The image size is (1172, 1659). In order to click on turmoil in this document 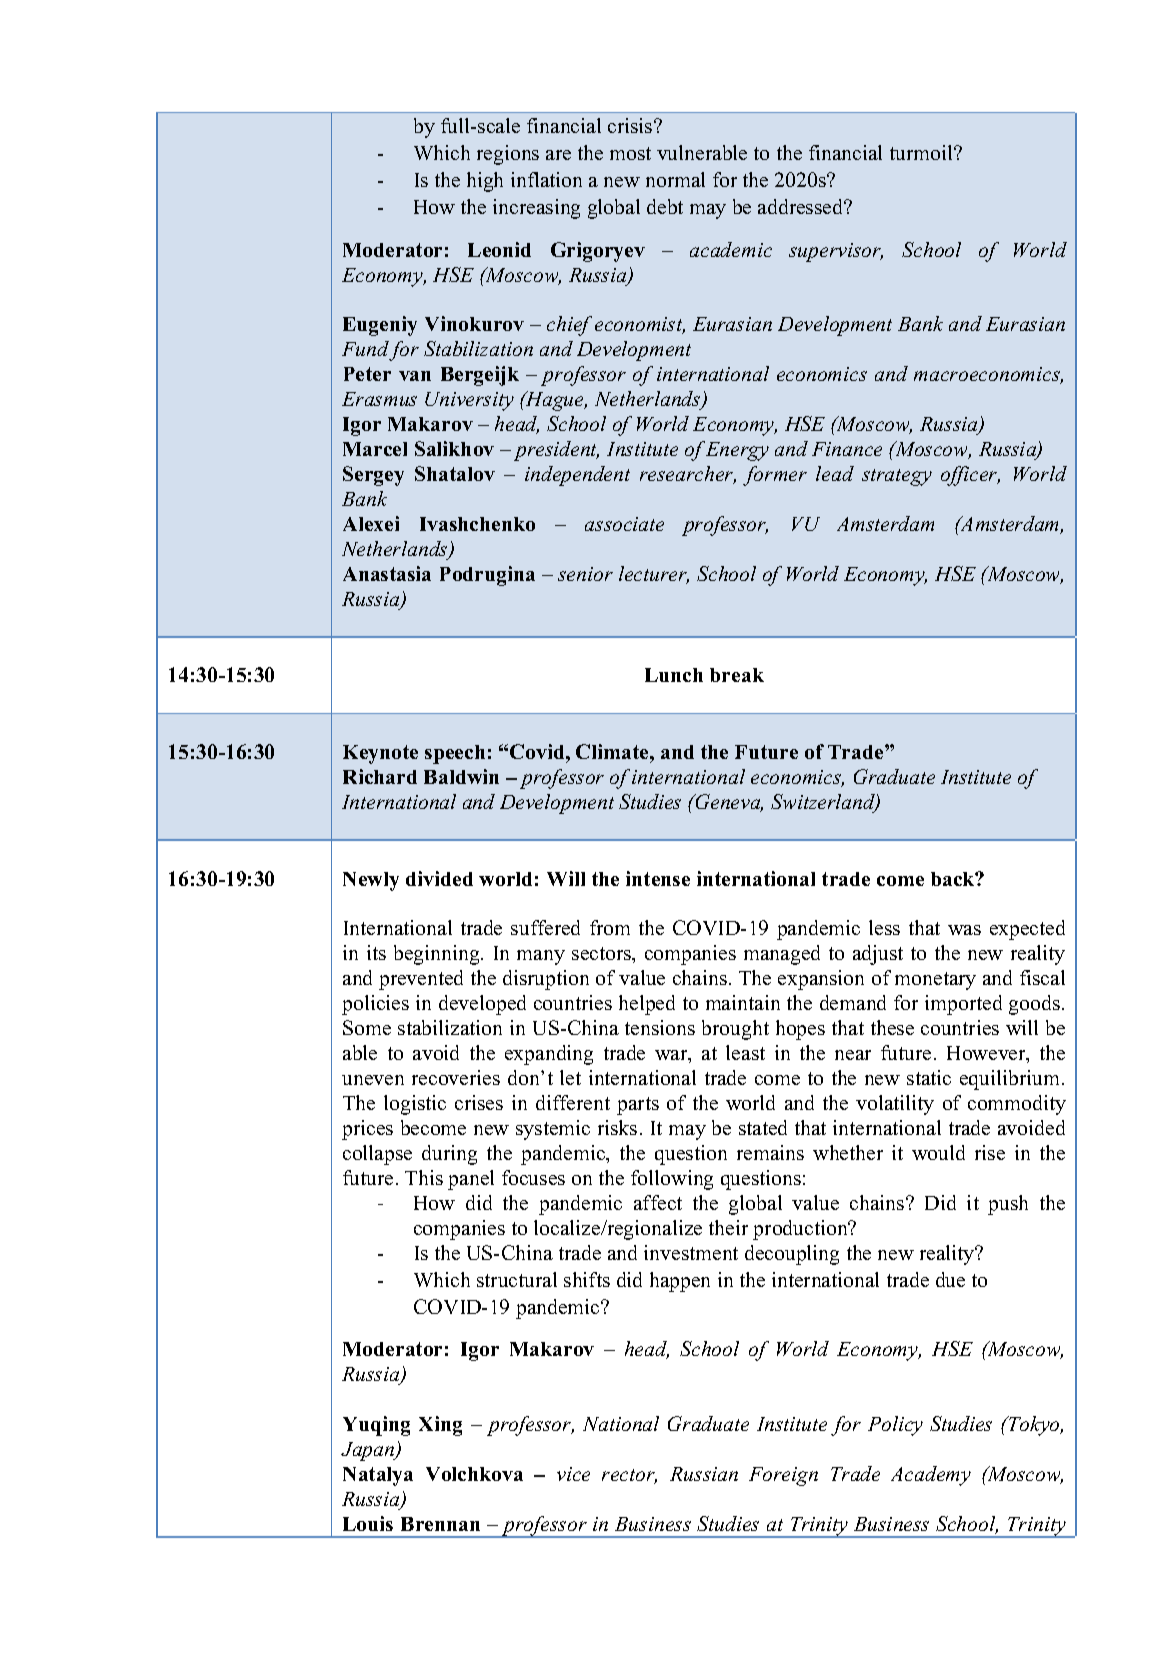, I will do `click(922, 152)`.
